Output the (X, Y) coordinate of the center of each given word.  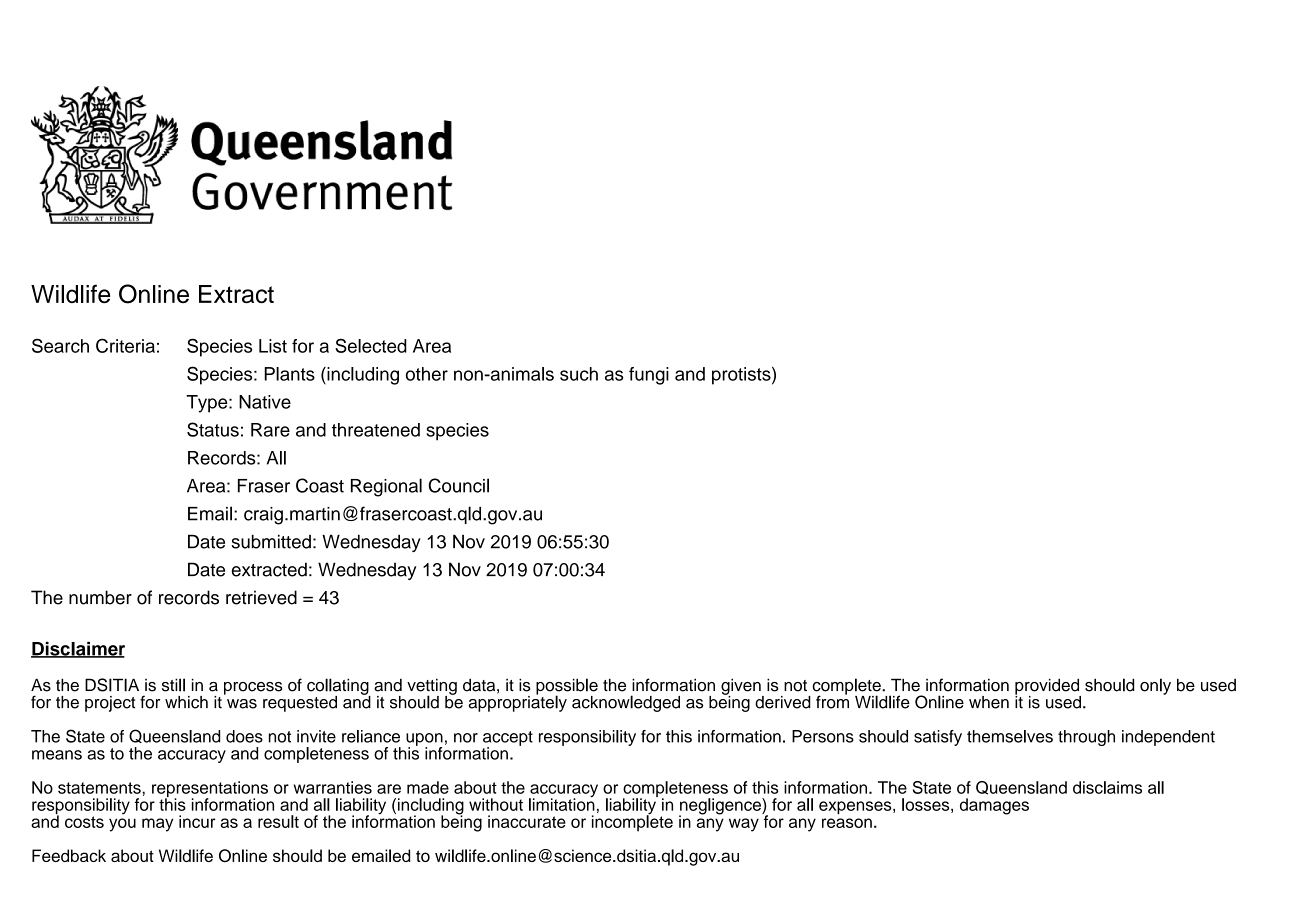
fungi (649, 376)
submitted (271, 541)
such (579, 374)
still (173, 685)
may (157, 825)
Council (458, 485)
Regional (386, 487)
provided (1048, 687)
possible (567, 687)
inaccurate (527, 821)
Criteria (125, 345)
